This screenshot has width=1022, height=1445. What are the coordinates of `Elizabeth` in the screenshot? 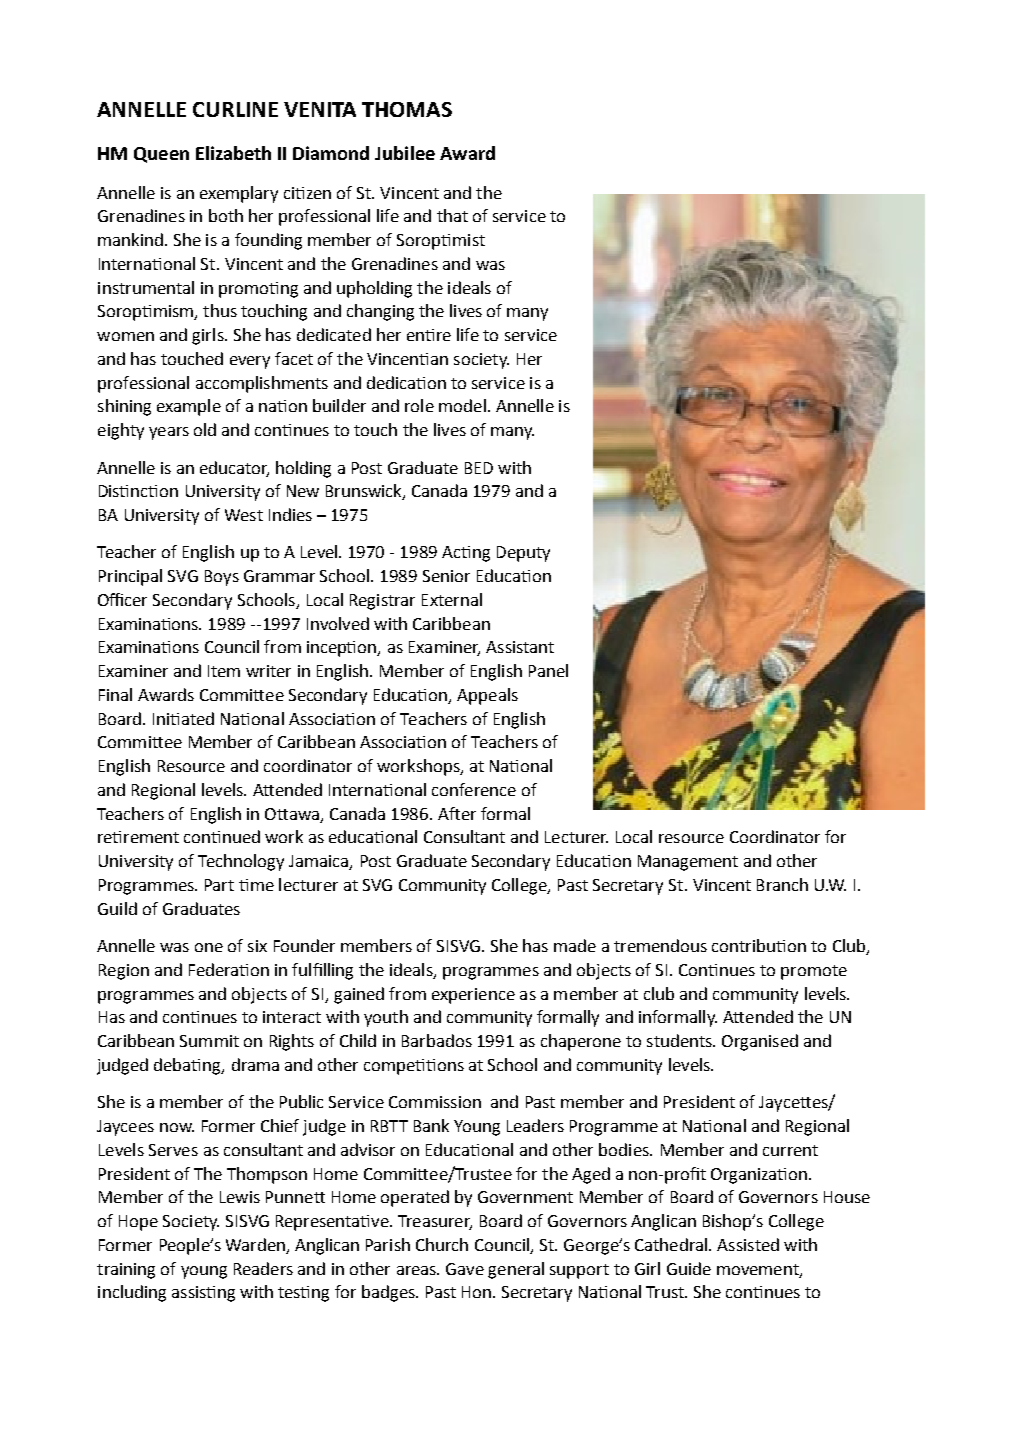 It's located at (233, 153).
